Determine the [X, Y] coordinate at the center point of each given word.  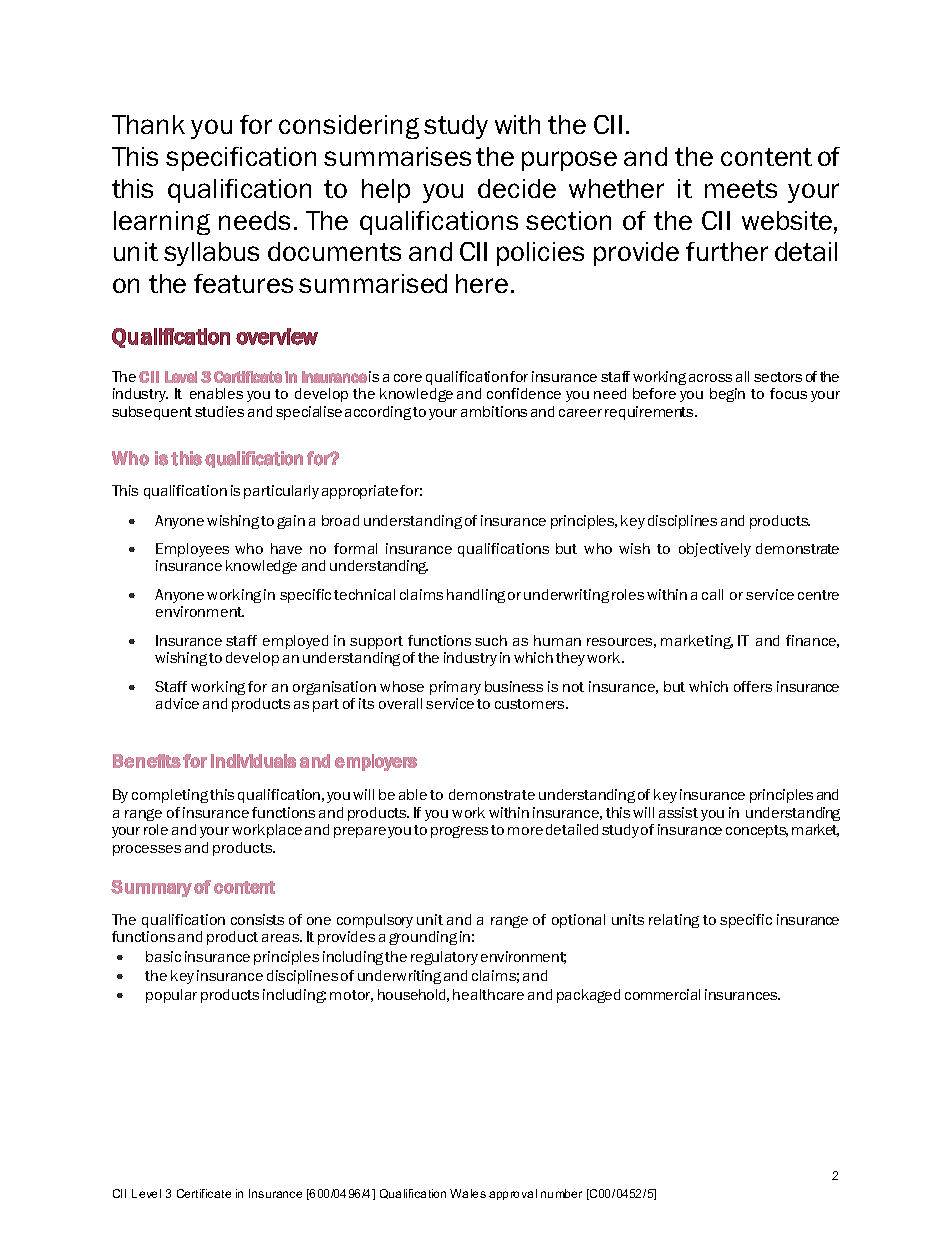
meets [741, 189]
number [561, 1193]
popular [171, 996]
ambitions [494, 411]
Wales [468, 1193]
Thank [148, 124]
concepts [757, 831]
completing [170, 796]
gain [291, 522]
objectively [715, 550]
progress [459, 832]
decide [517, 188]
